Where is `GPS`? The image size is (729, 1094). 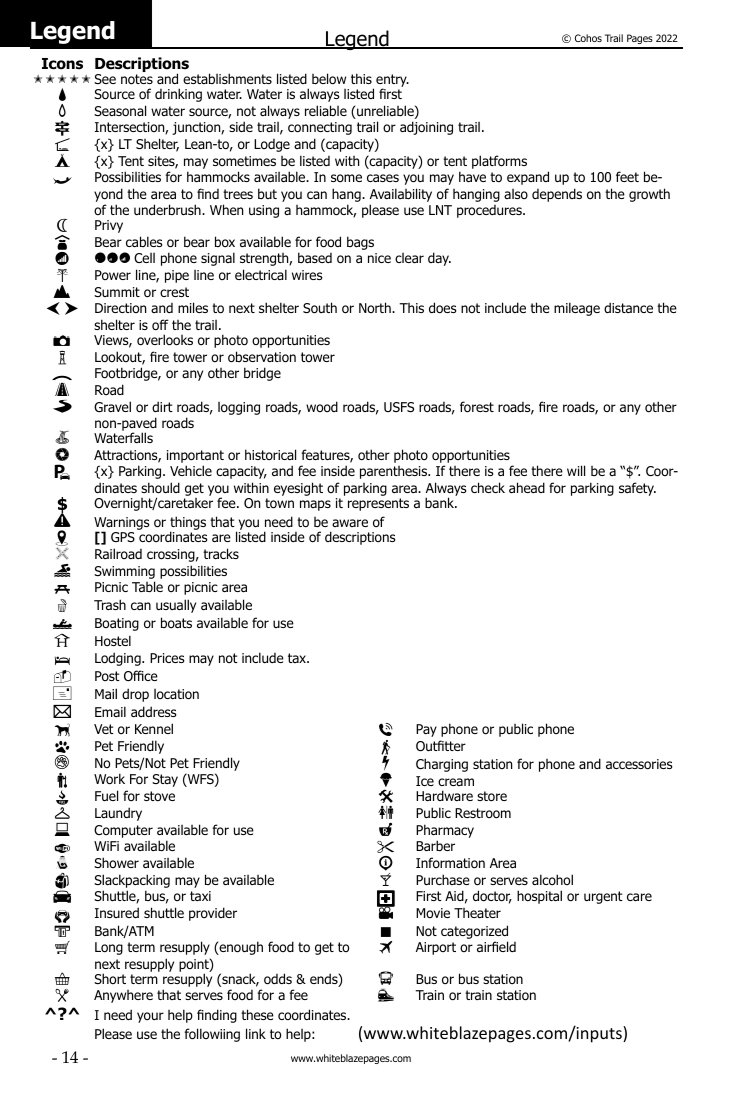
GPS is located at coordinates (123, 537).
